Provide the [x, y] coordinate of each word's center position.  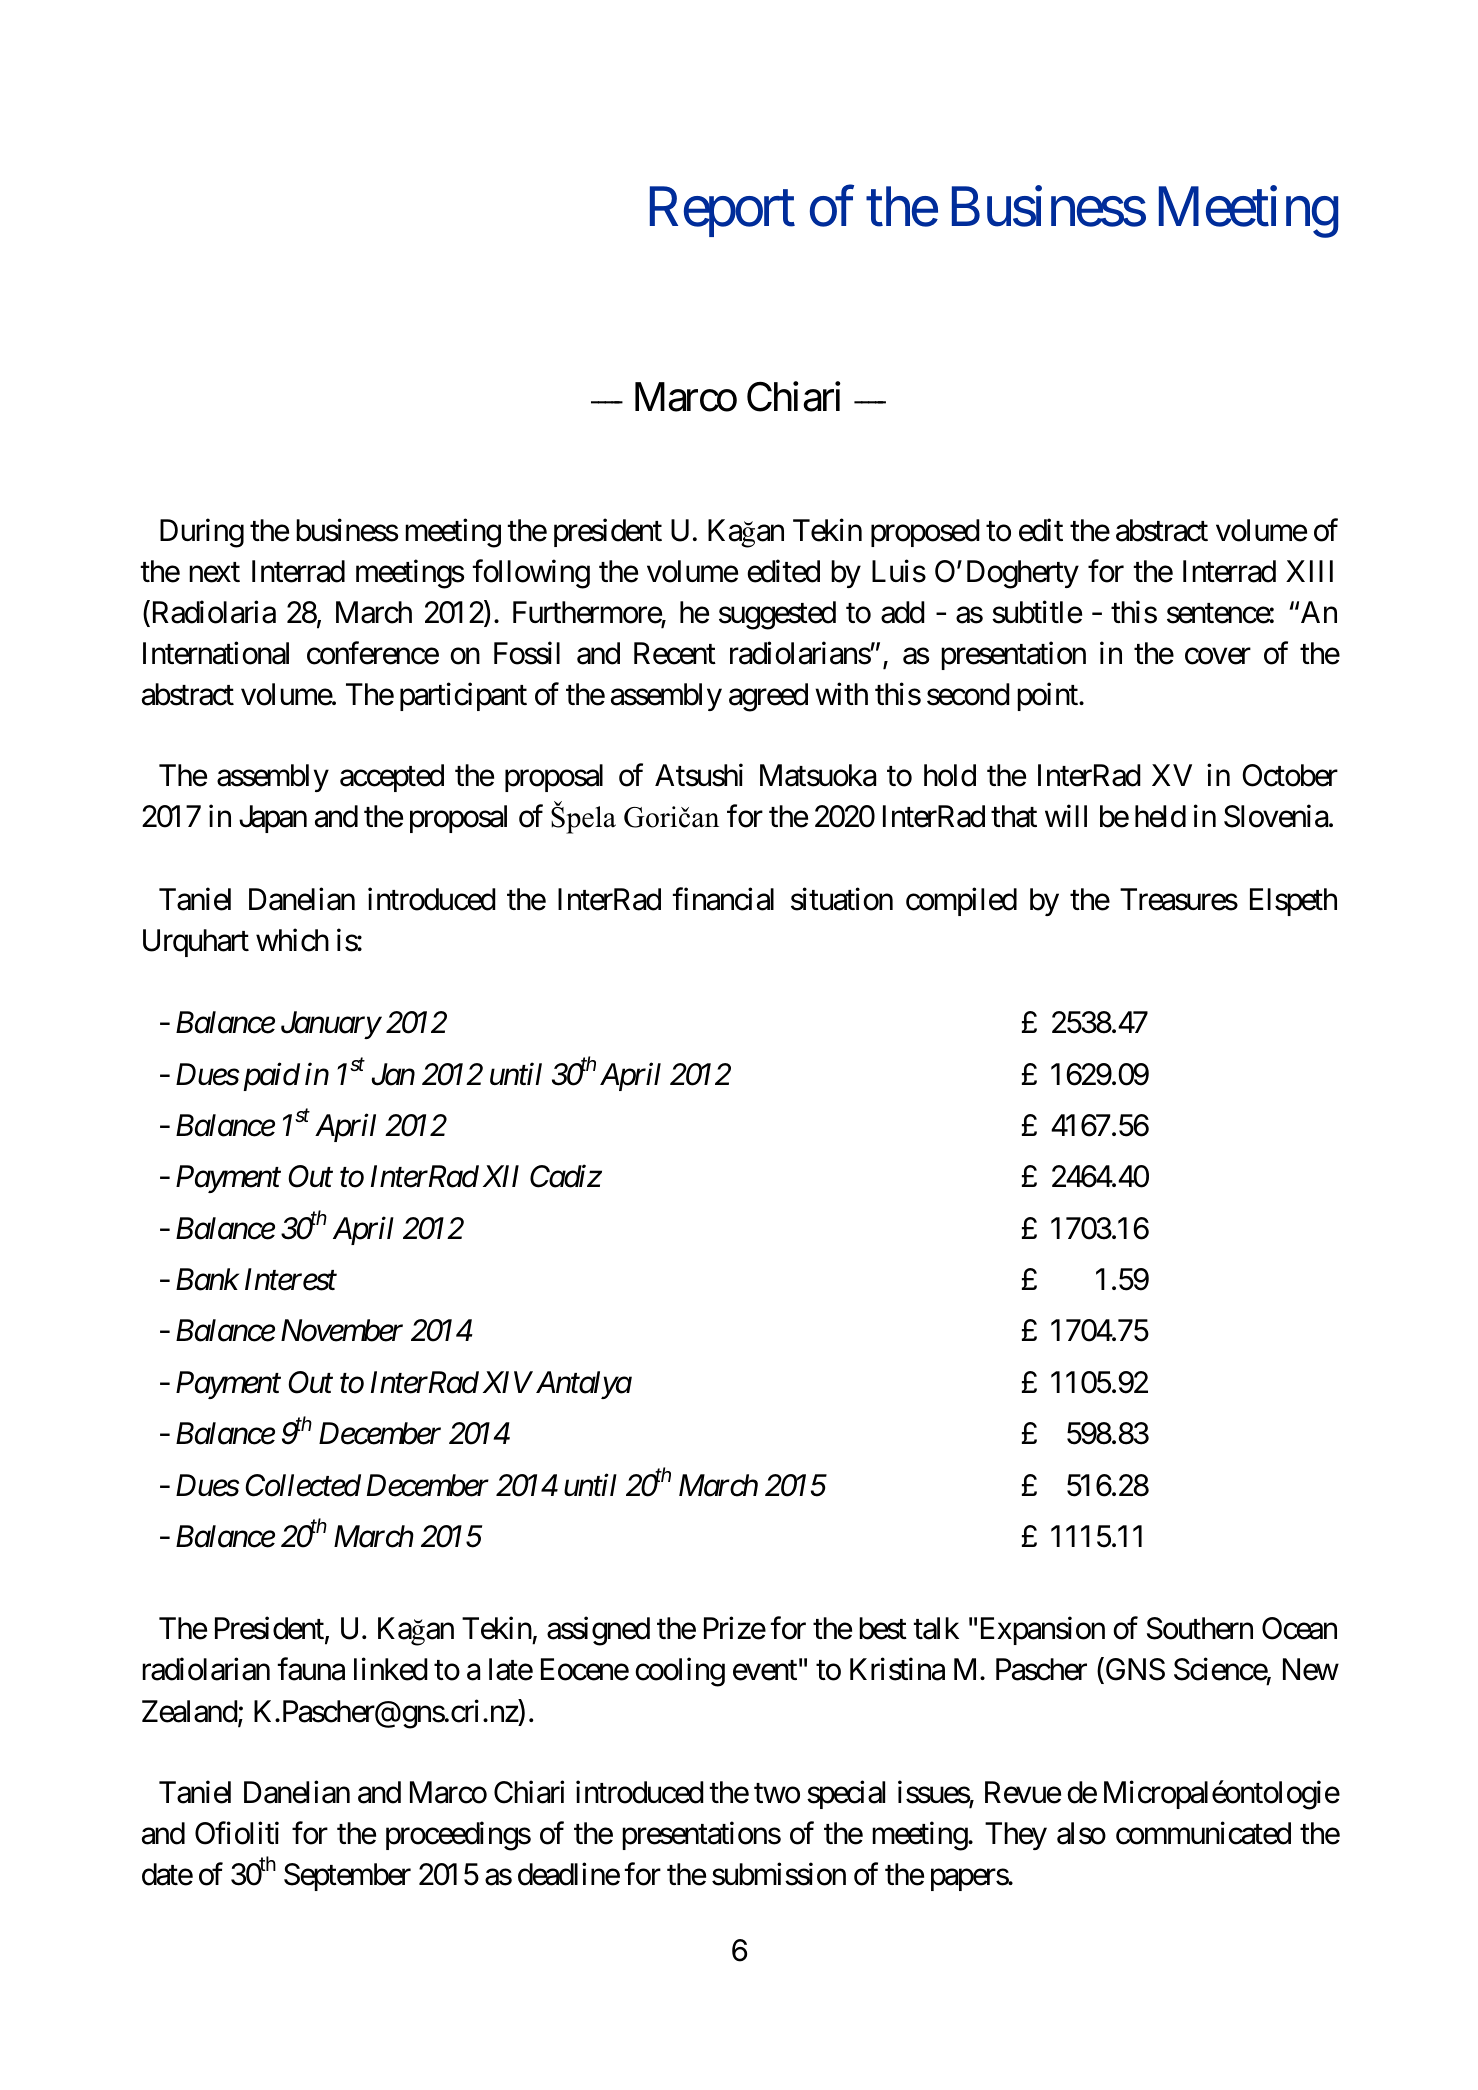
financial [723, 899]
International [216, 653]
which [292, 940]
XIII [1309, 571]
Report [722, 212]
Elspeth [1293, 902]
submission [779, 1874]
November [342, 1330]
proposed [925, 533]
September [347, 1877]
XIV [508, 1382]
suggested [777, 615]
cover [1218, 656]
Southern [1200, 1628]
